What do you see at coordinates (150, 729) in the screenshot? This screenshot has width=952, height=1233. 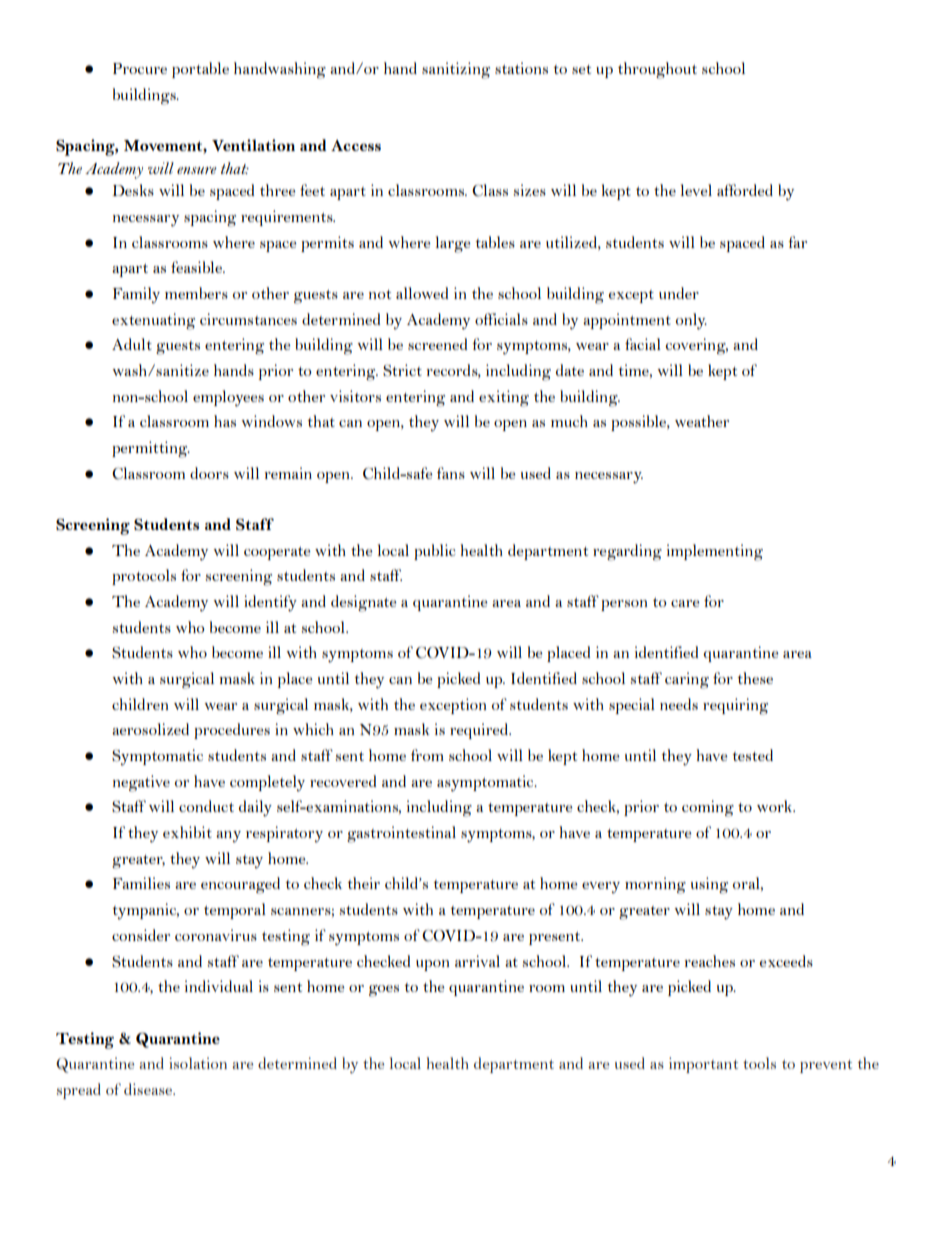 I see `aerosolized` at bounding box center [150, 729].
